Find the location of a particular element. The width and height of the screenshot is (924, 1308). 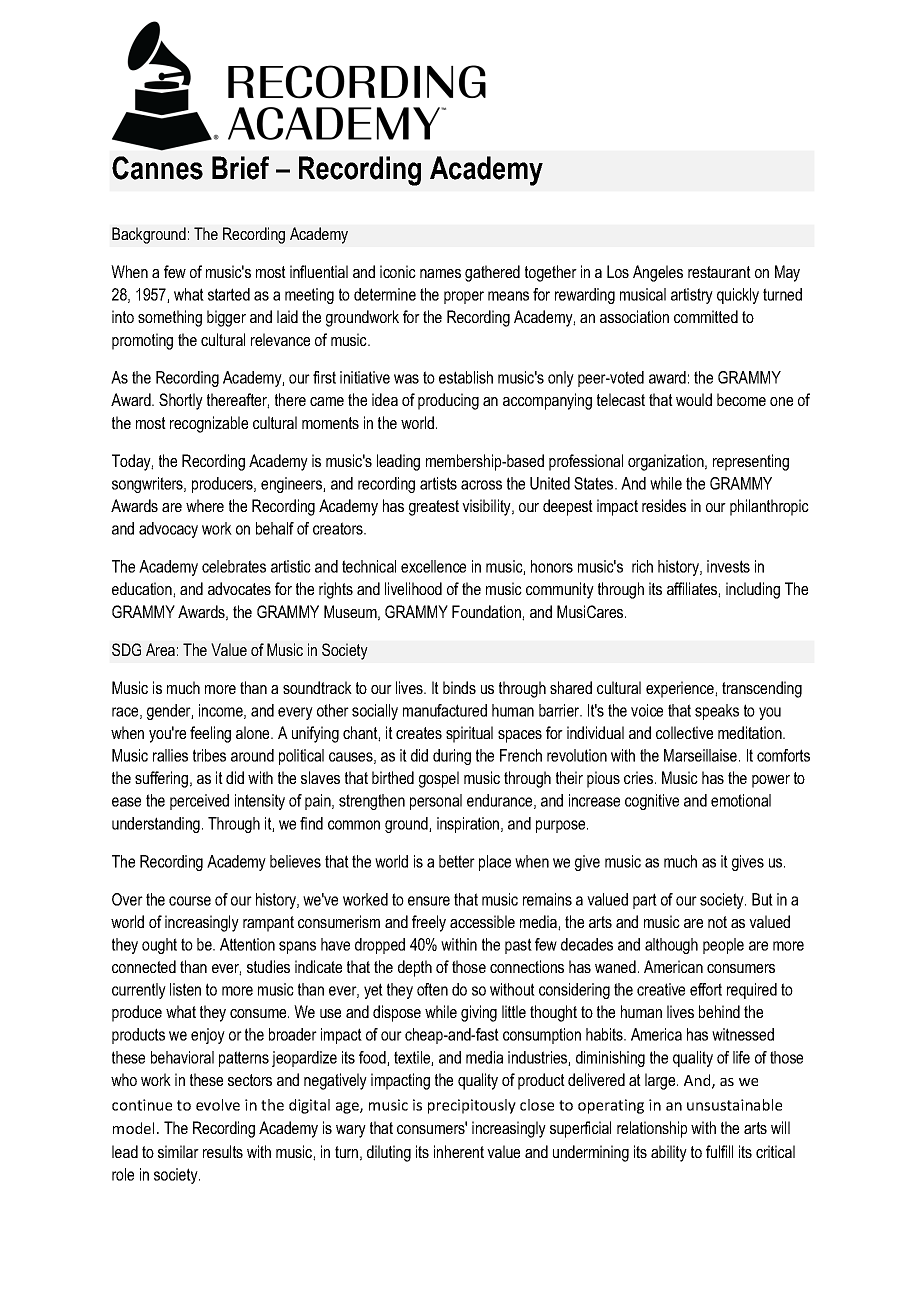

restaurant is located at coordinates (719, 272).
